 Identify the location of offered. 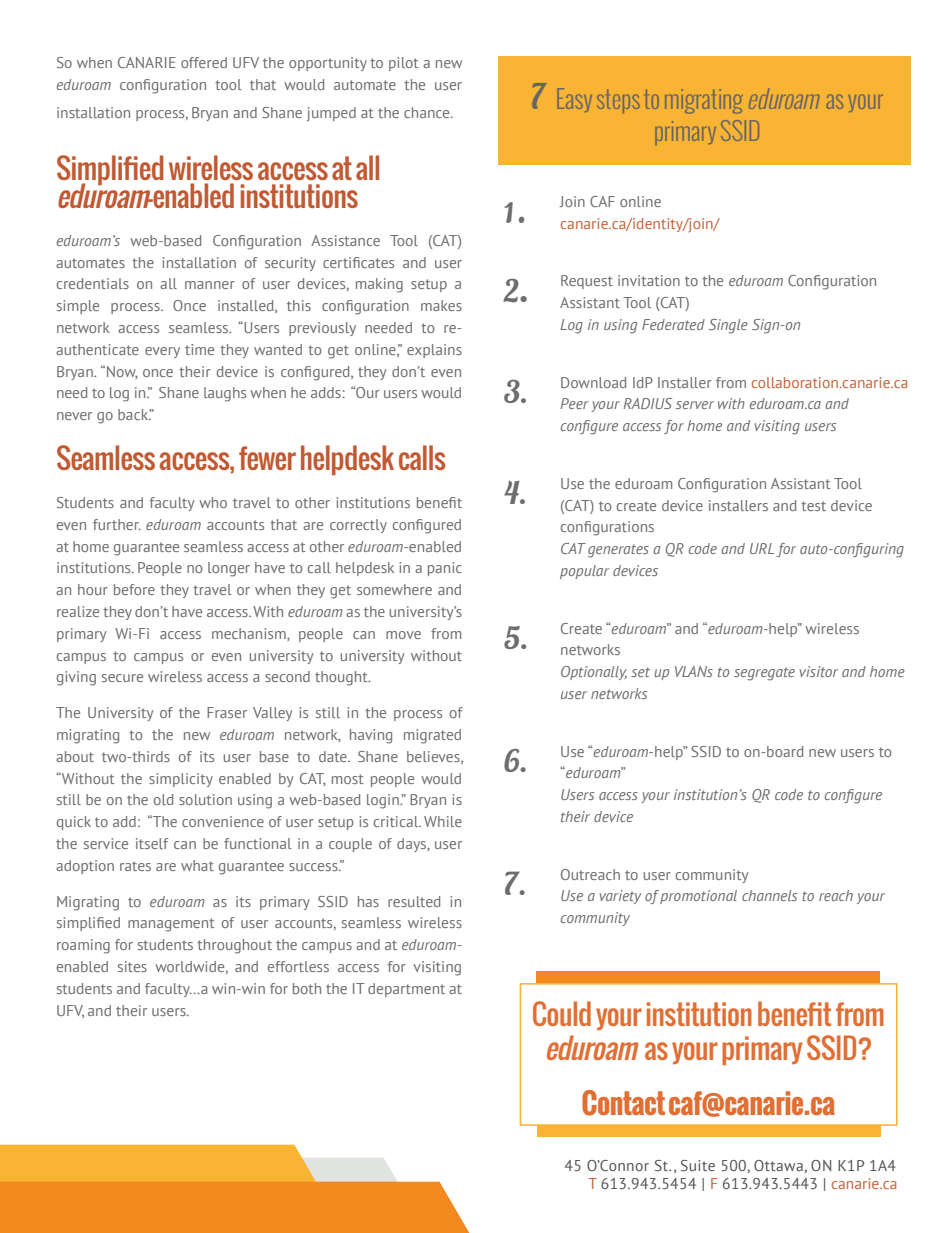
(204, 62).
